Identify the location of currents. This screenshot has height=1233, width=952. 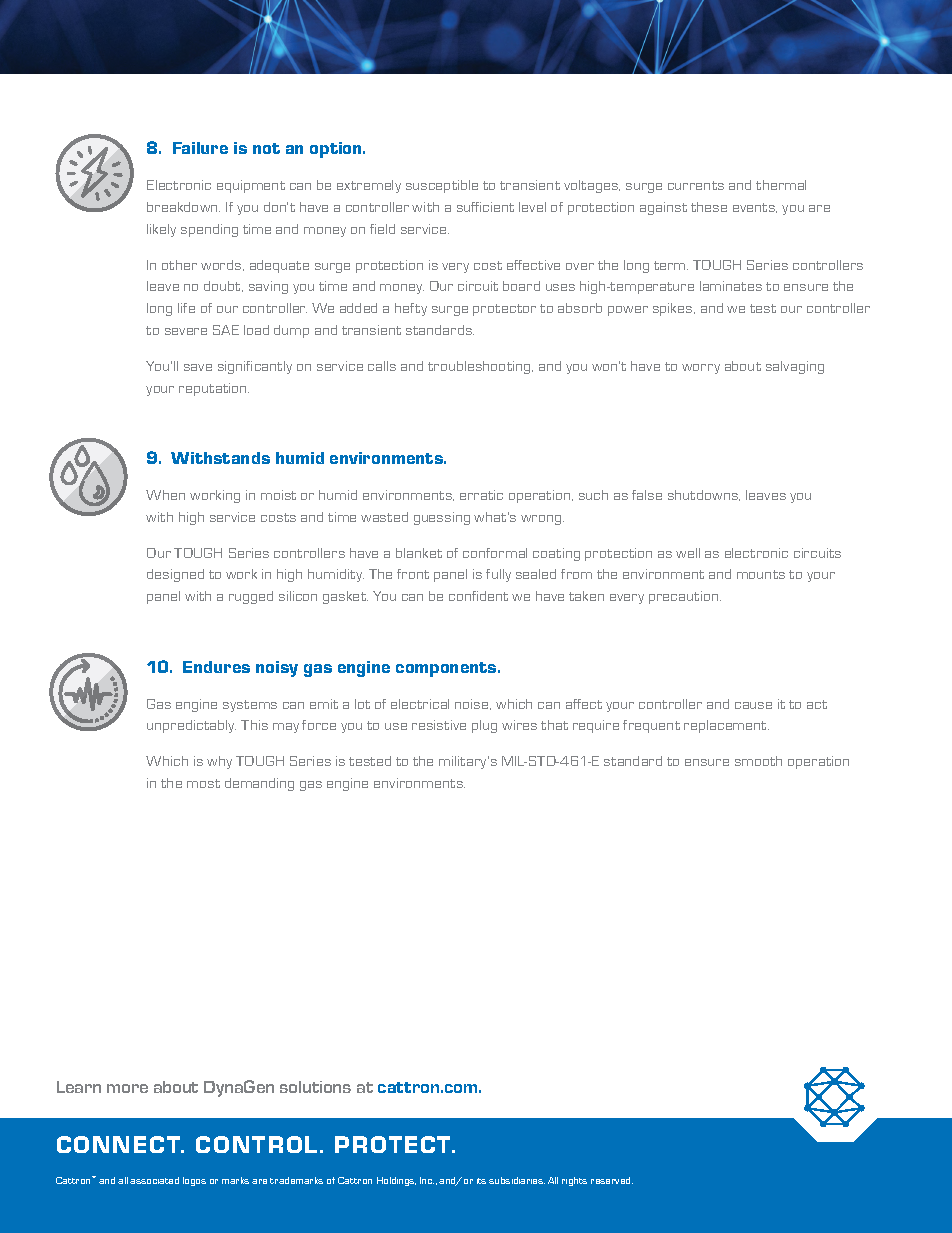
(696, 185).
